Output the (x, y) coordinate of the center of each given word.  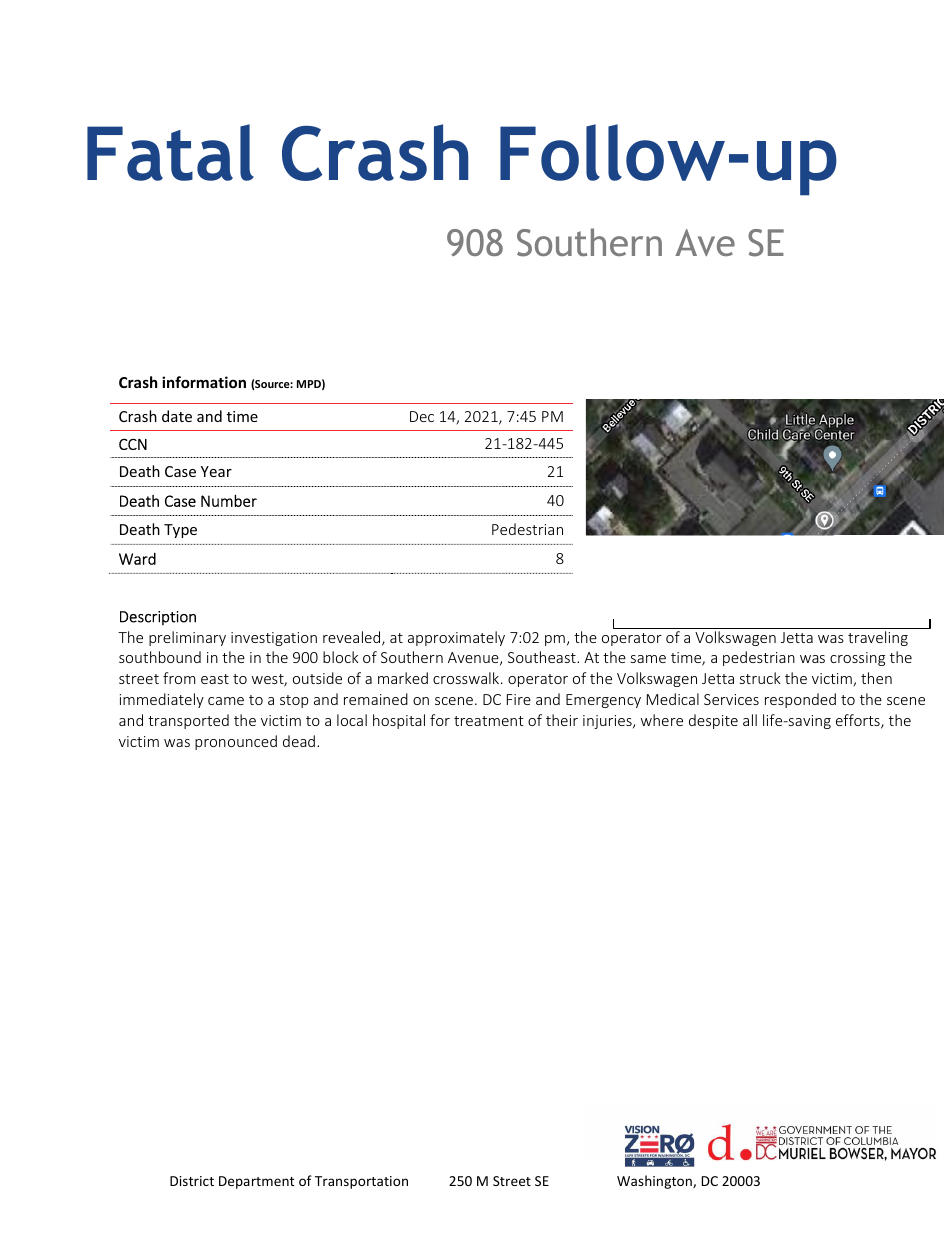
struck (760, 678)
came (226, 701)
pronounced (236, 742)
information (204, 382)
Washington (655, 1182)
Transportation (361, 1182)
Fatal (170, 152)
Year (216, 471)
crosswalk (467, 678)
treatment (489, 721)
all (750, 720)
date (177, 416)
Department (256, 1182)
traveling (878, 638)
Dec (422, 416)
